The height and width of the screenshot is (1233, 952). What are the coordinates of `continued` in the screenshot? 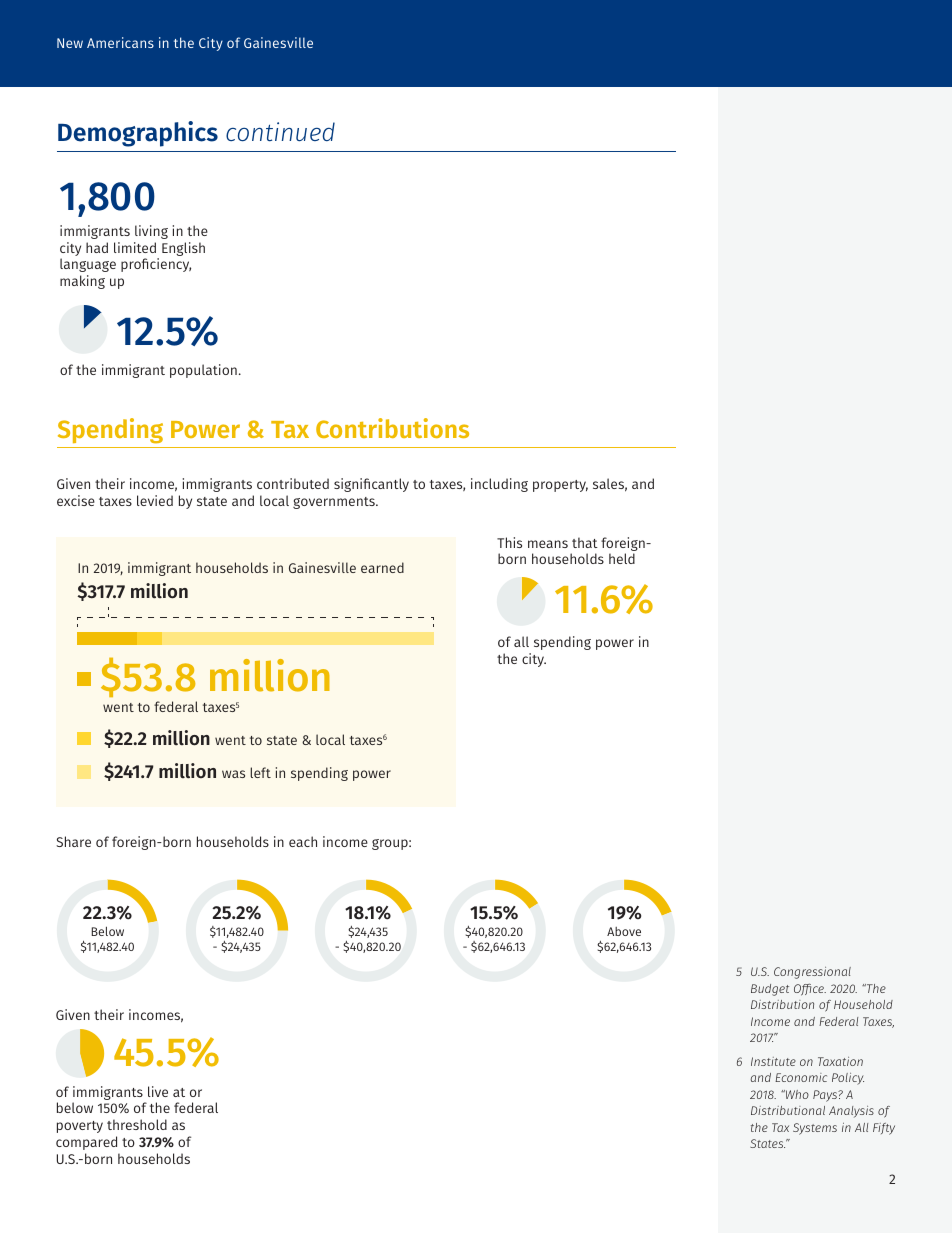 It's located at (280, 131).
